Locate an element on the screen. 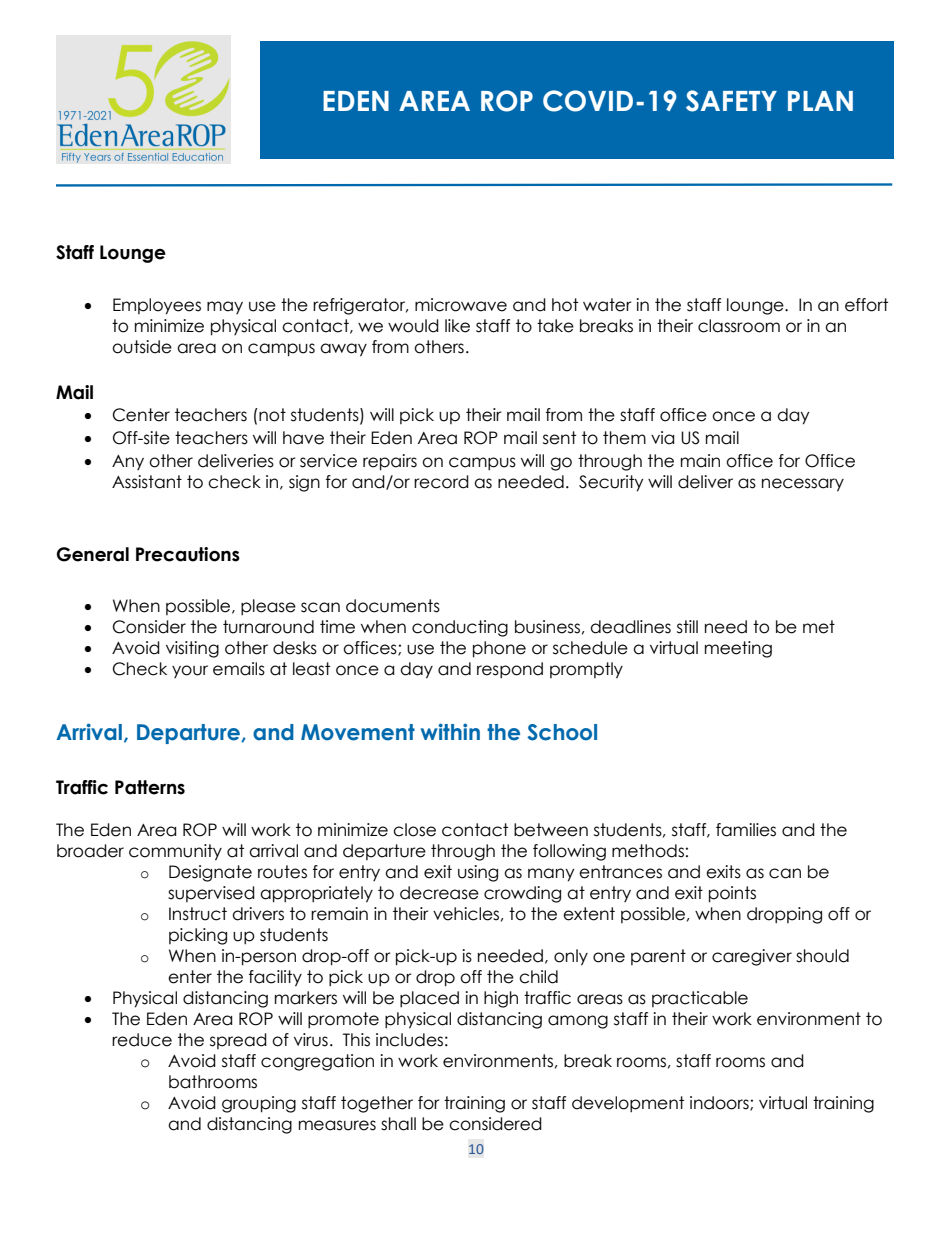 Image resolution: width=952 pixels, height=1233 pixels. shall is located at coordinates (398, 1124).
